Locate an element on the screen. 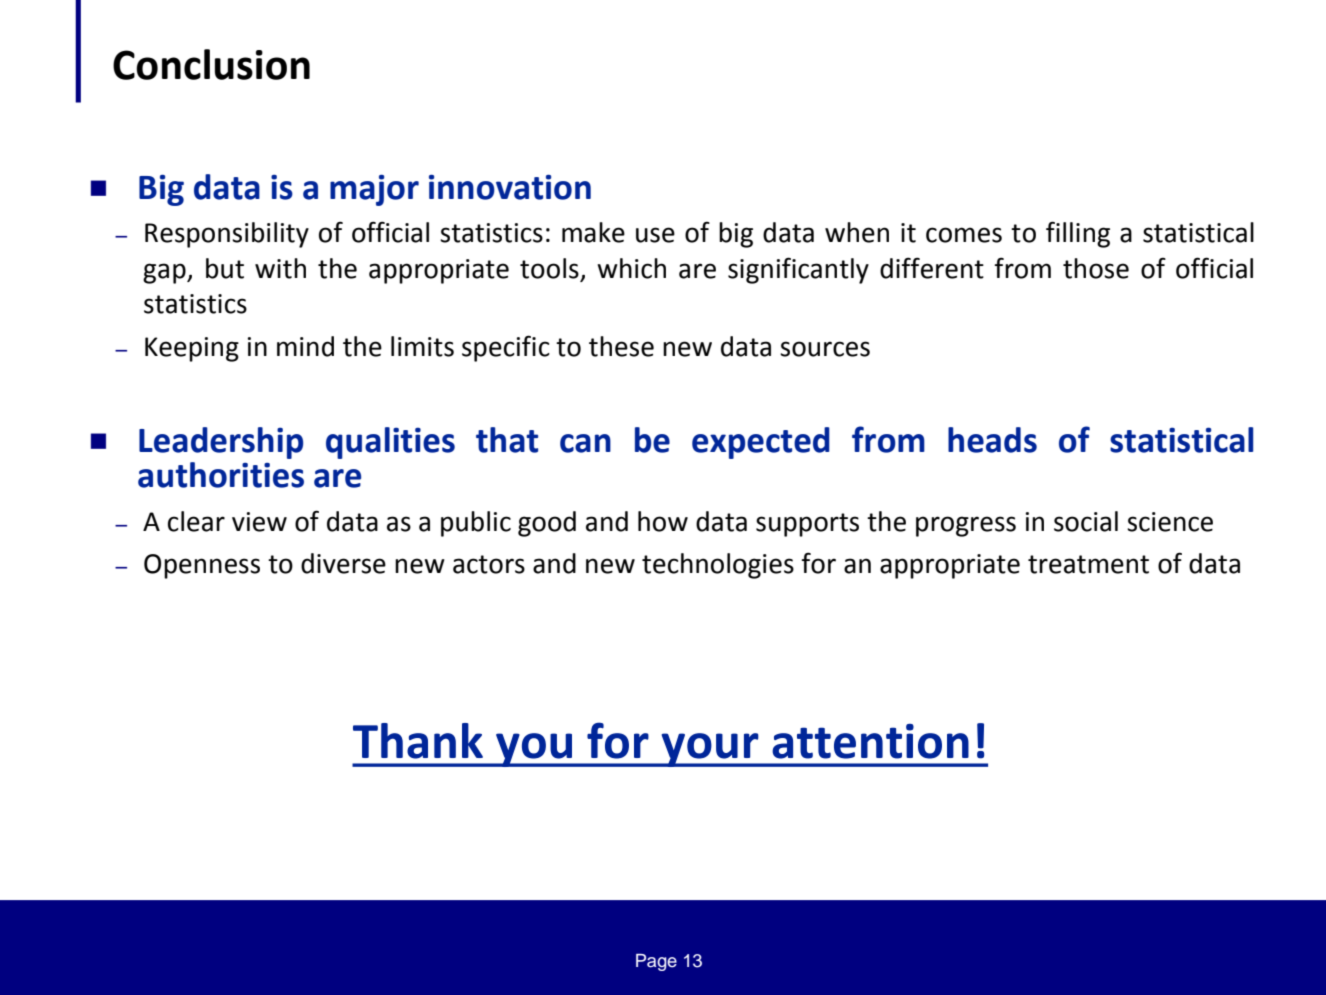  attention is located at coordinates (870, 741).
